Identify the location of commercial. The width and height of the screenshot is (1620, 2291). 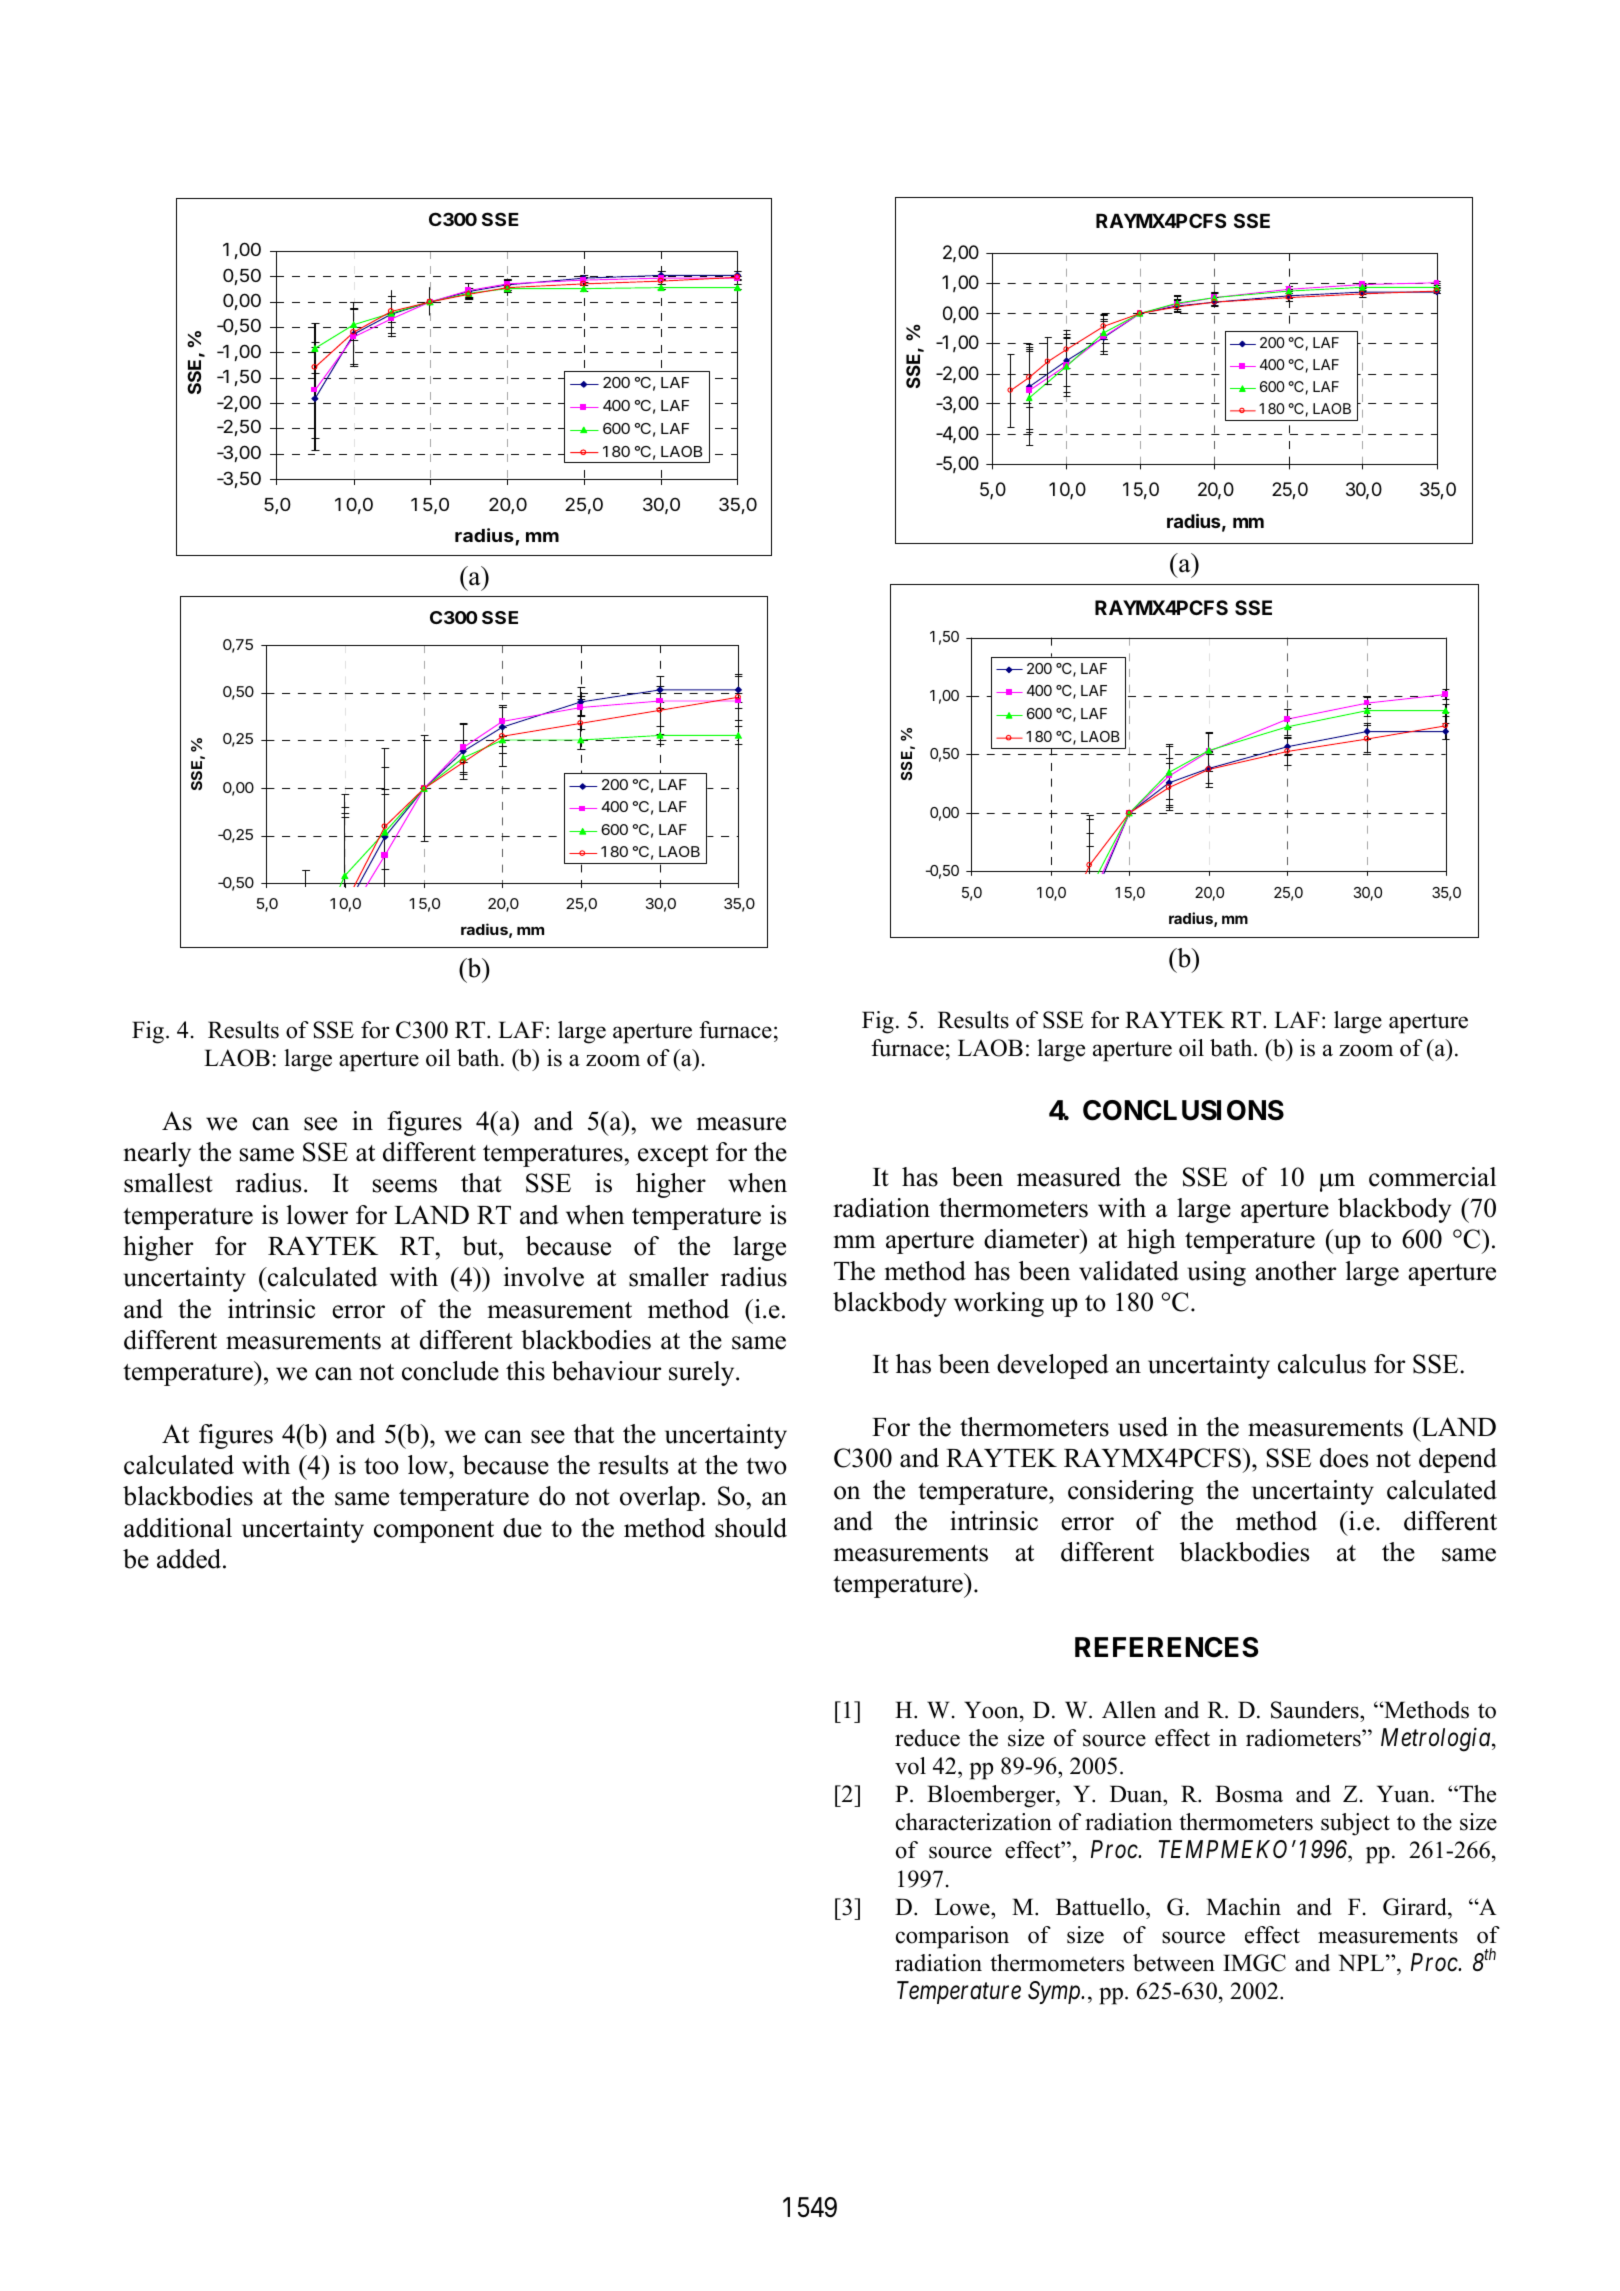
(1432, 1177).
